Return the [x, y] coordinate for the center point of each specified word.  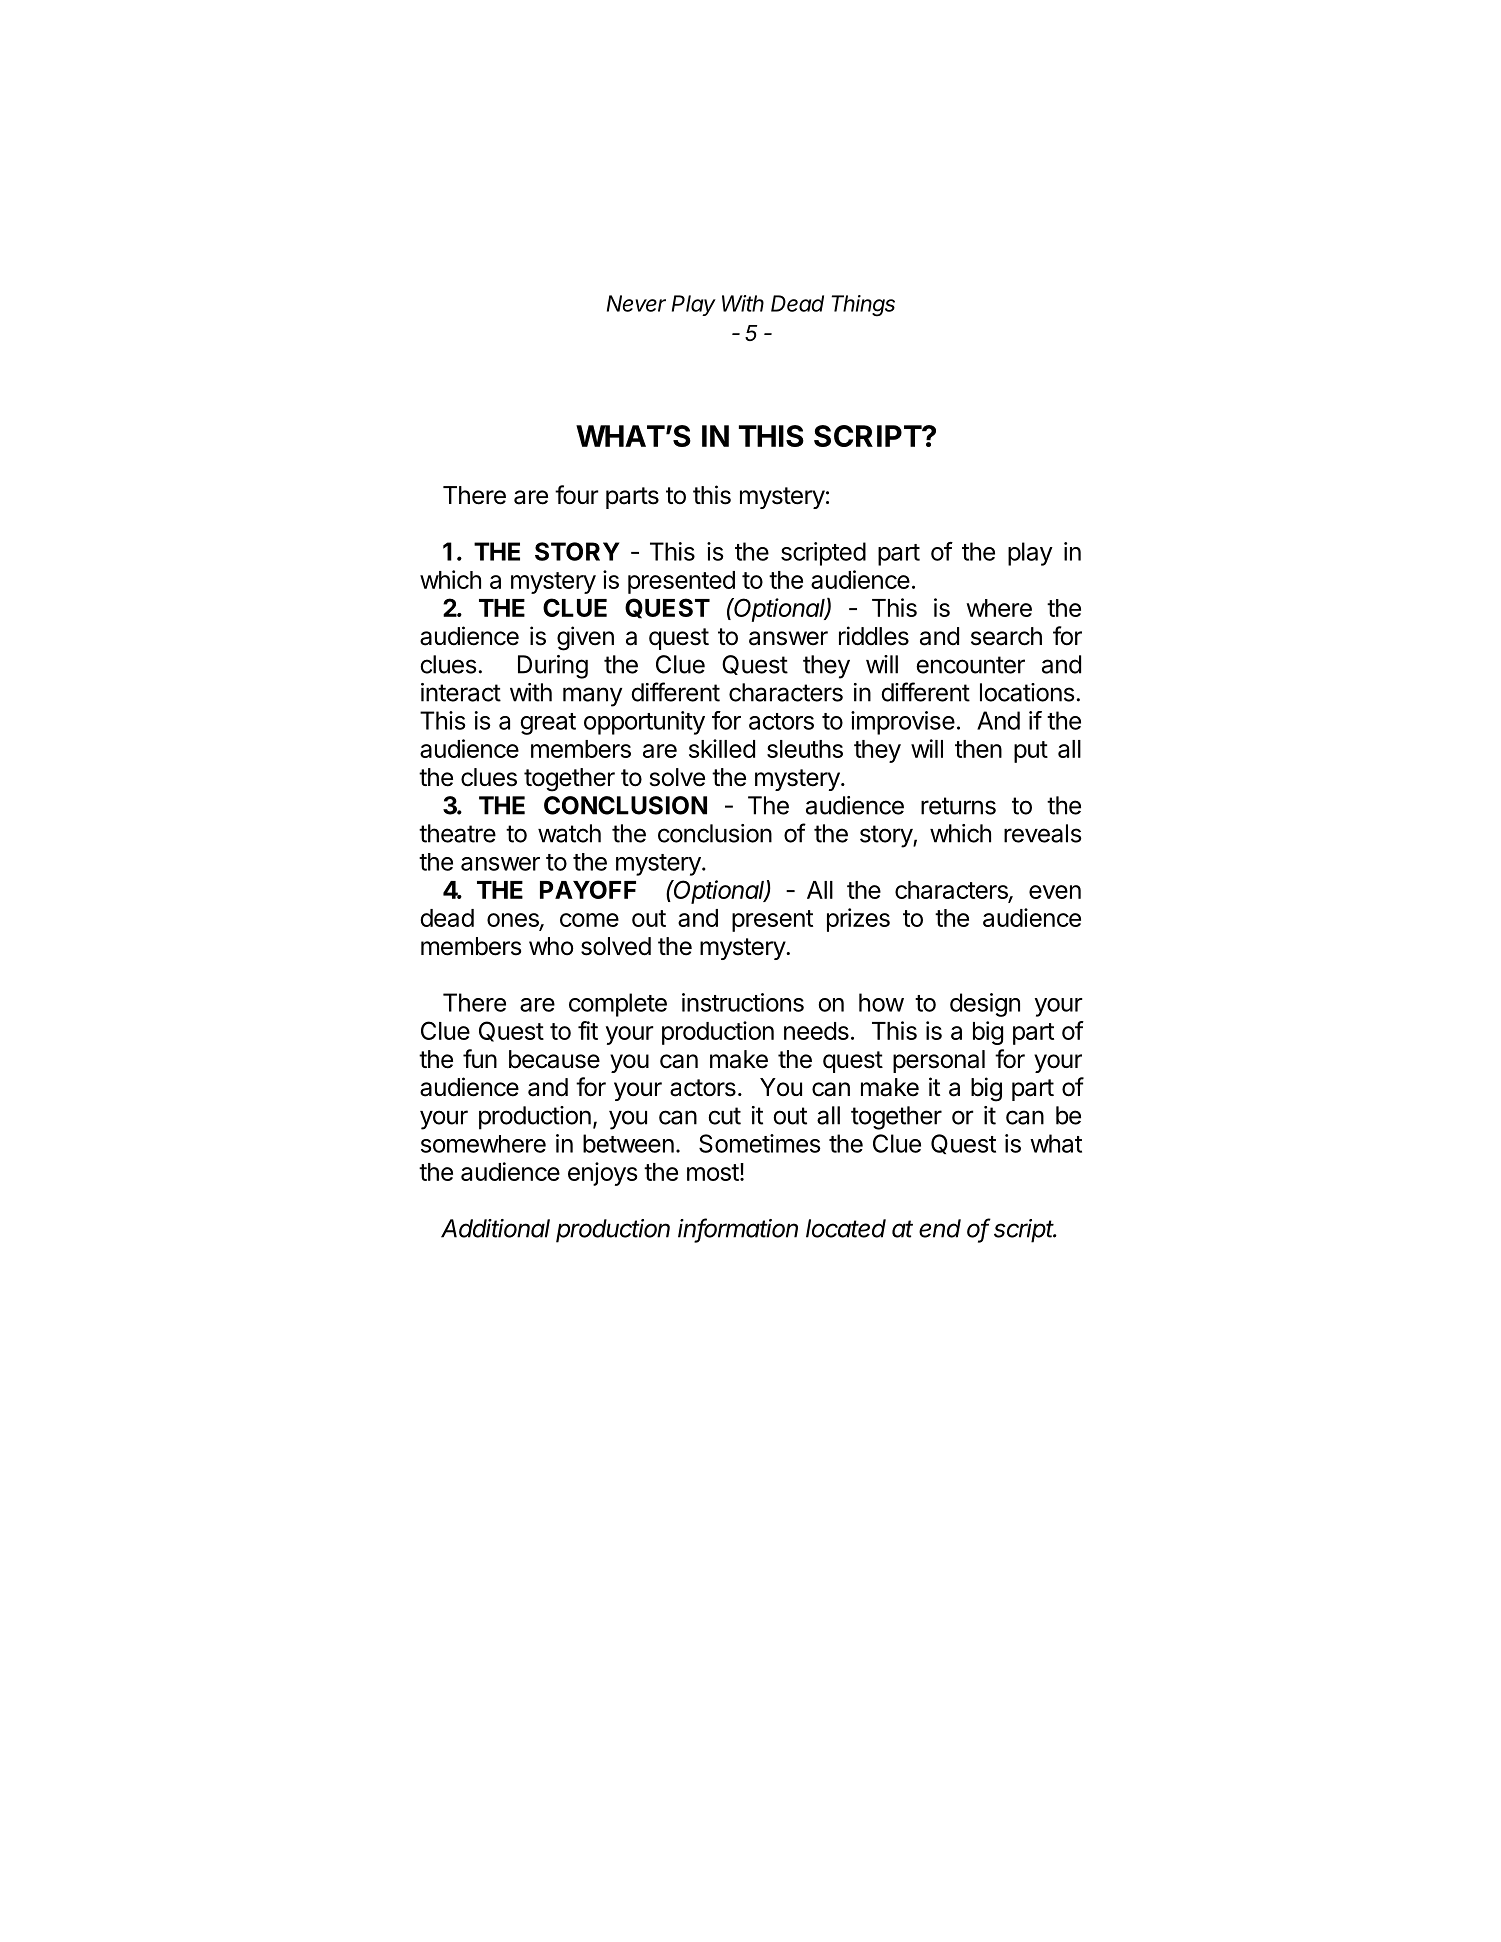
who [551, 946]
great [548, 724]
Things [863, 306]
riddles [874, 636]
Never [636, 303]
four [577, 495]
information [738, 1229]
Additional [495, 1228]
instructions [743, 1002]
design [985, 1005]
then [978, 749]
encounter [970, 665]
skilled [722, 748]
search [1006, 636]
